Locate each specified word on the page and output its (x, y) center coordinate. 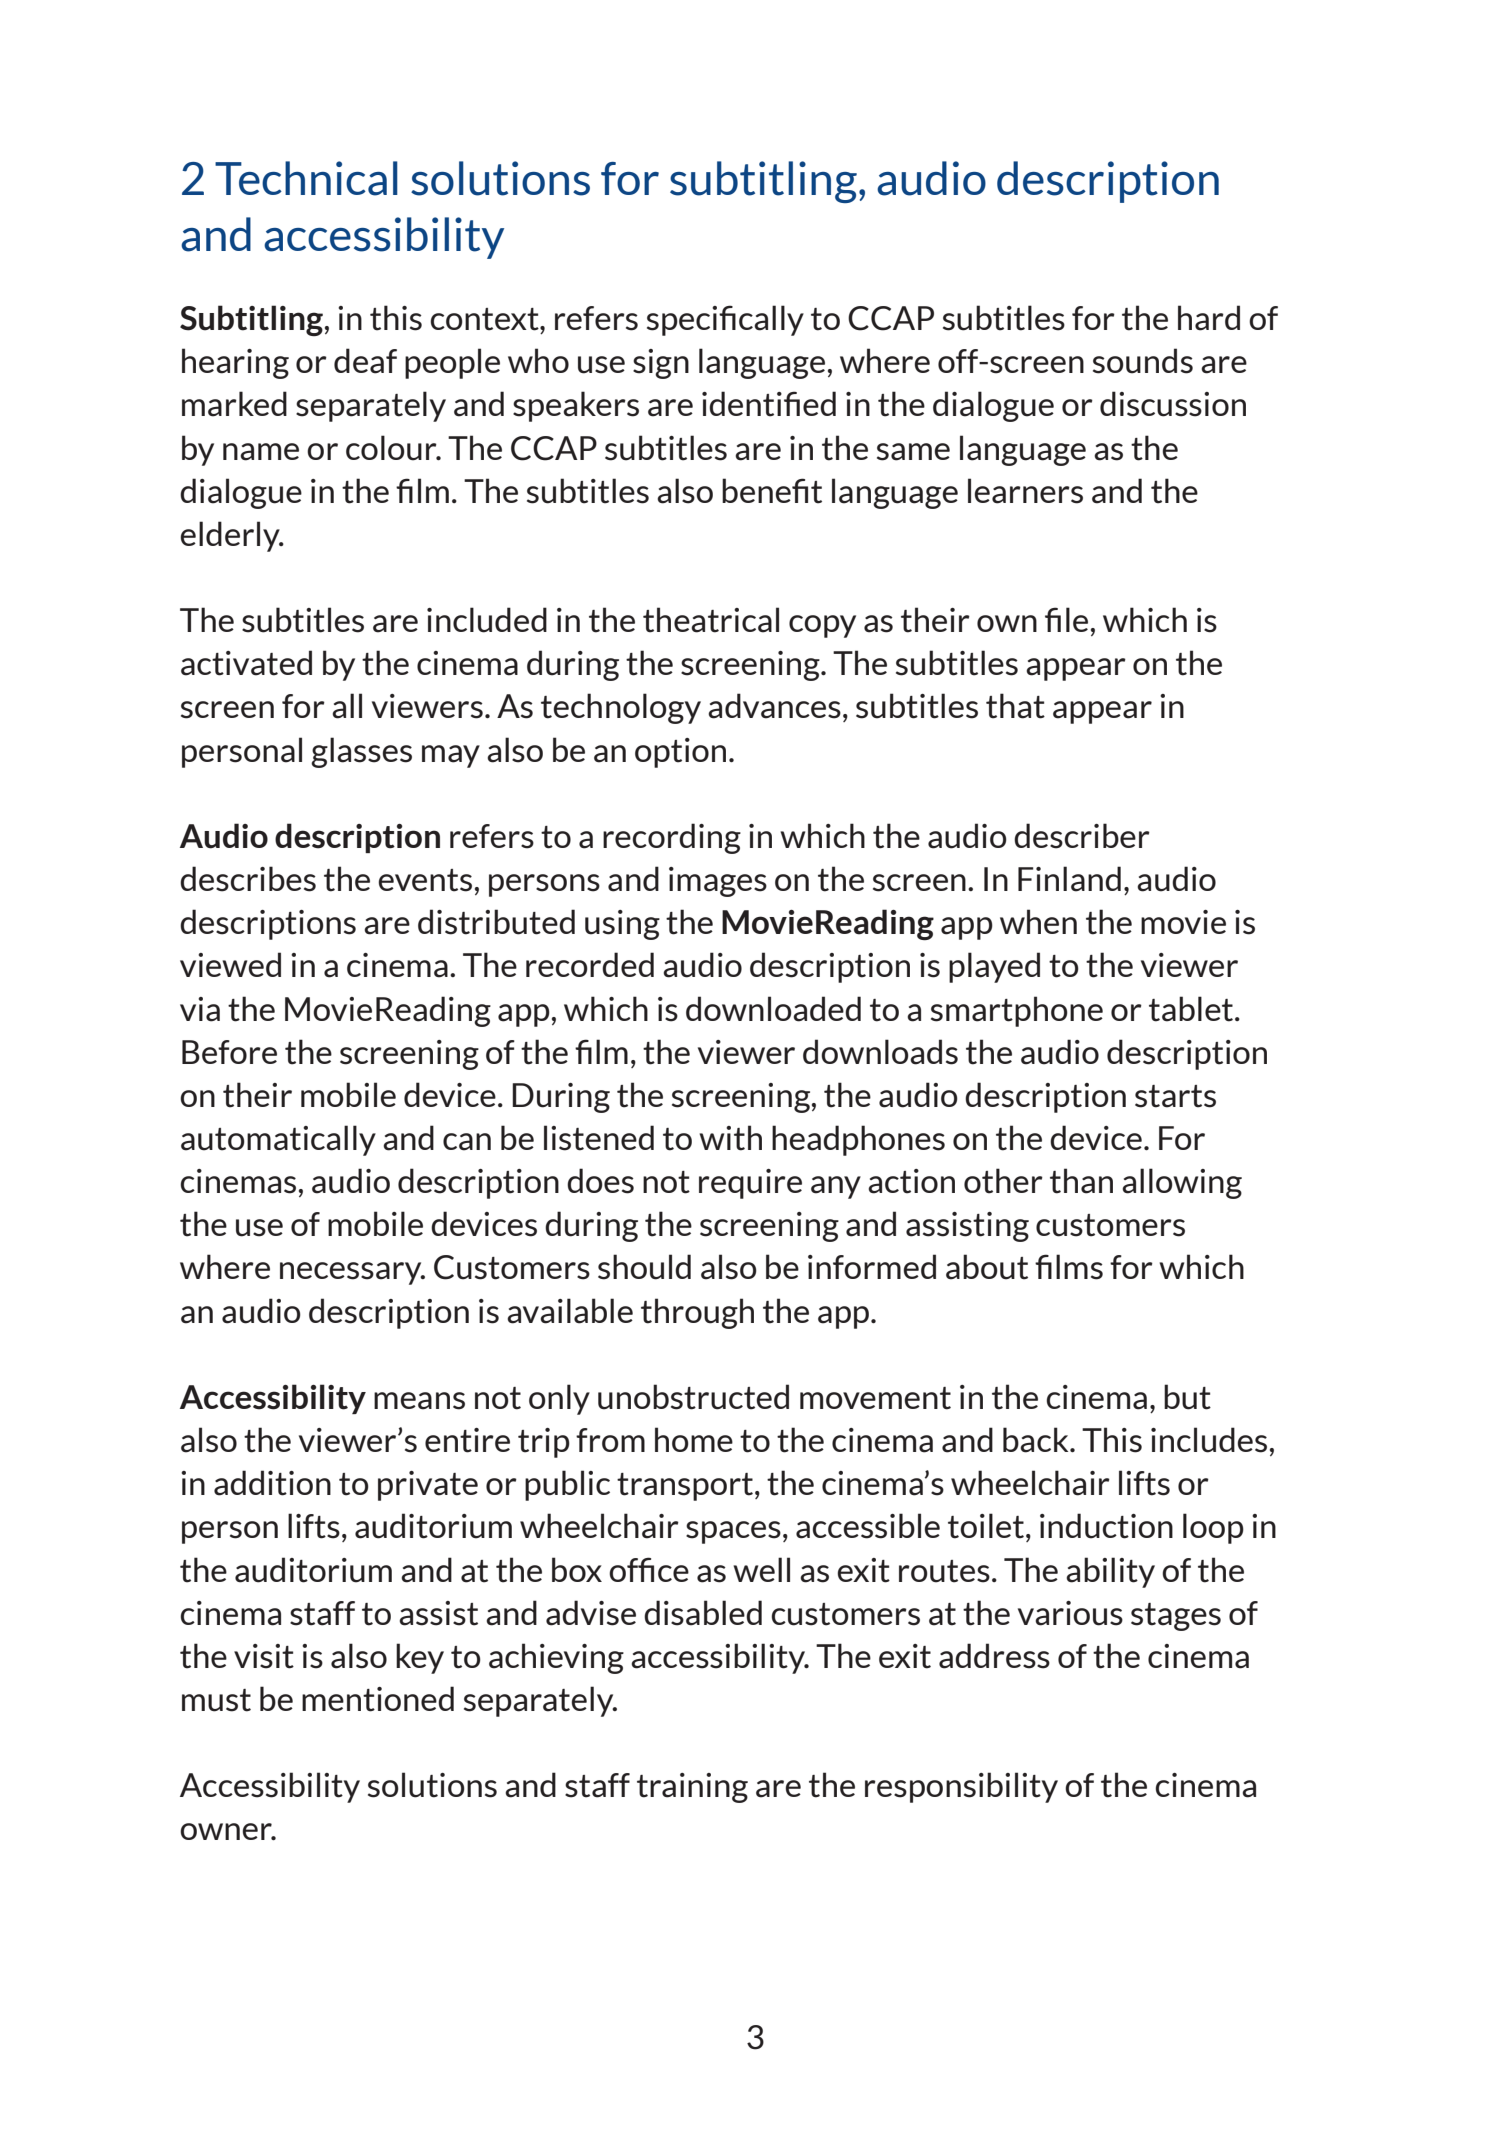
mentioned (378, 1699)
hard (1209, 318)
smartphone (1017, 1011)
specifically (725, 320)
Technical (306, 178)
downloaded (773, 1009)
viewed (230, 964)
